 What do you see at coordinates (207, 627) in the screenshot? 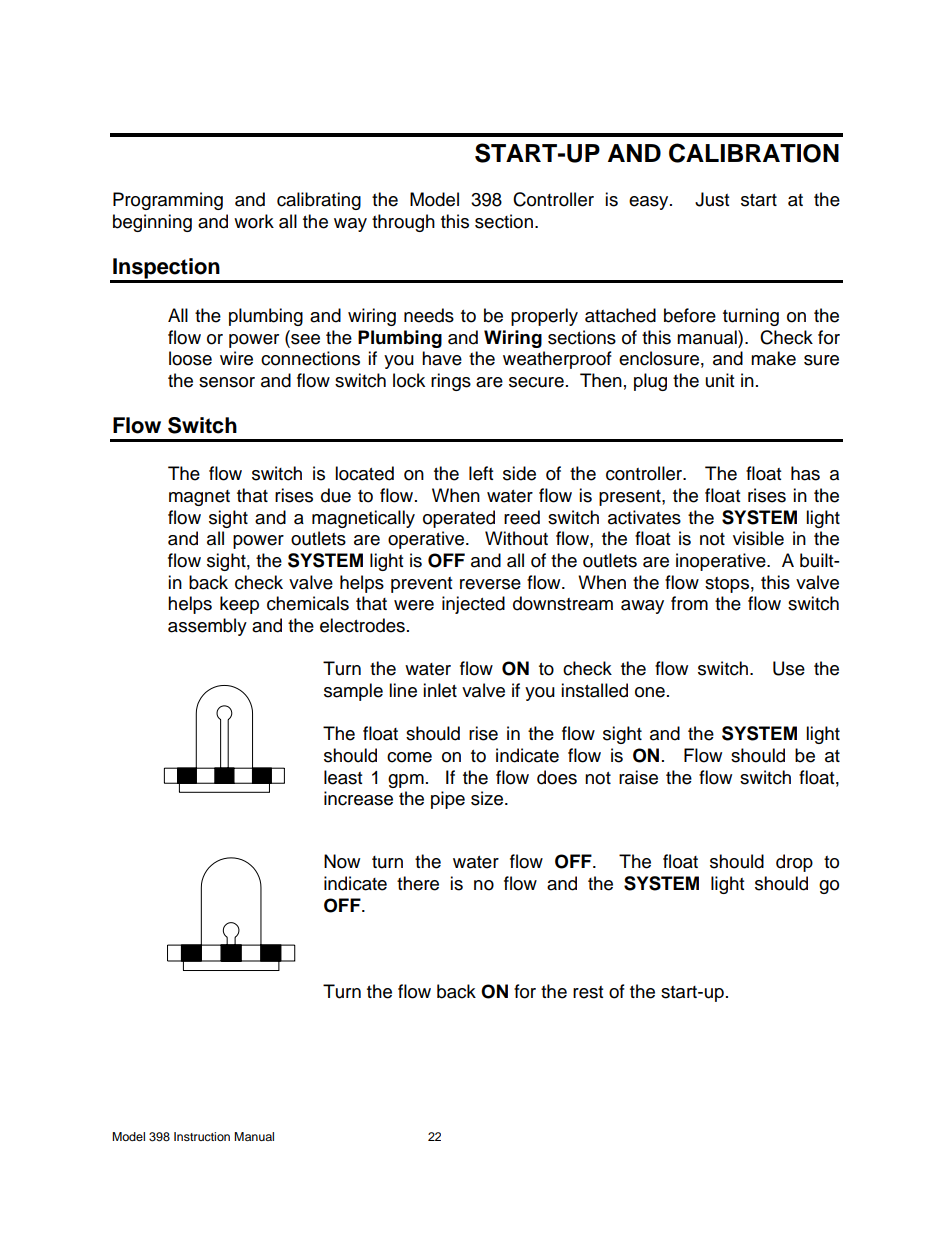
I see `assembly` at bounding box center [207, 627].
